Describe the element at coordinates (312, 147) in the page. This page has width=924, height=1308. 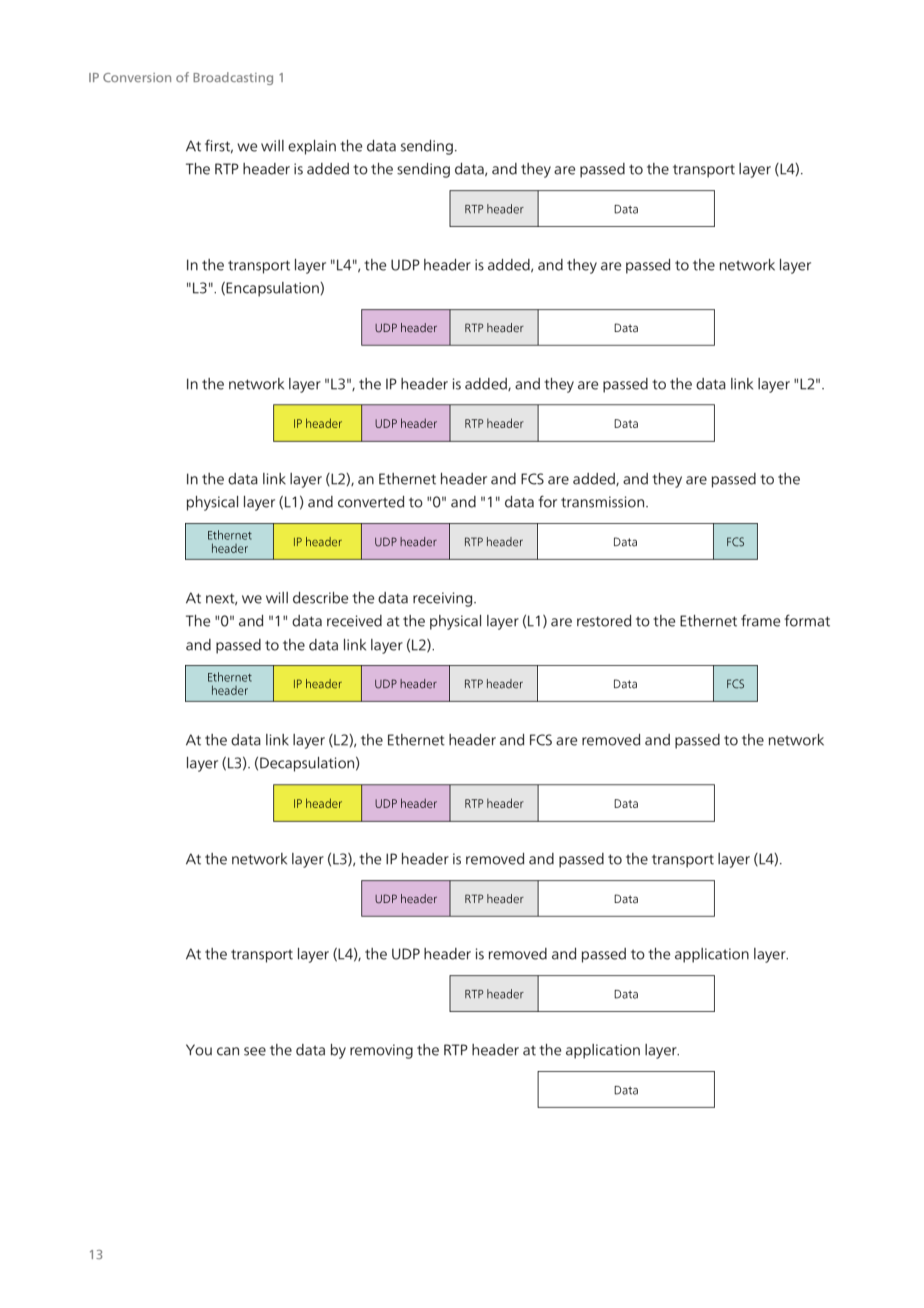
I see `explain` at that location.
